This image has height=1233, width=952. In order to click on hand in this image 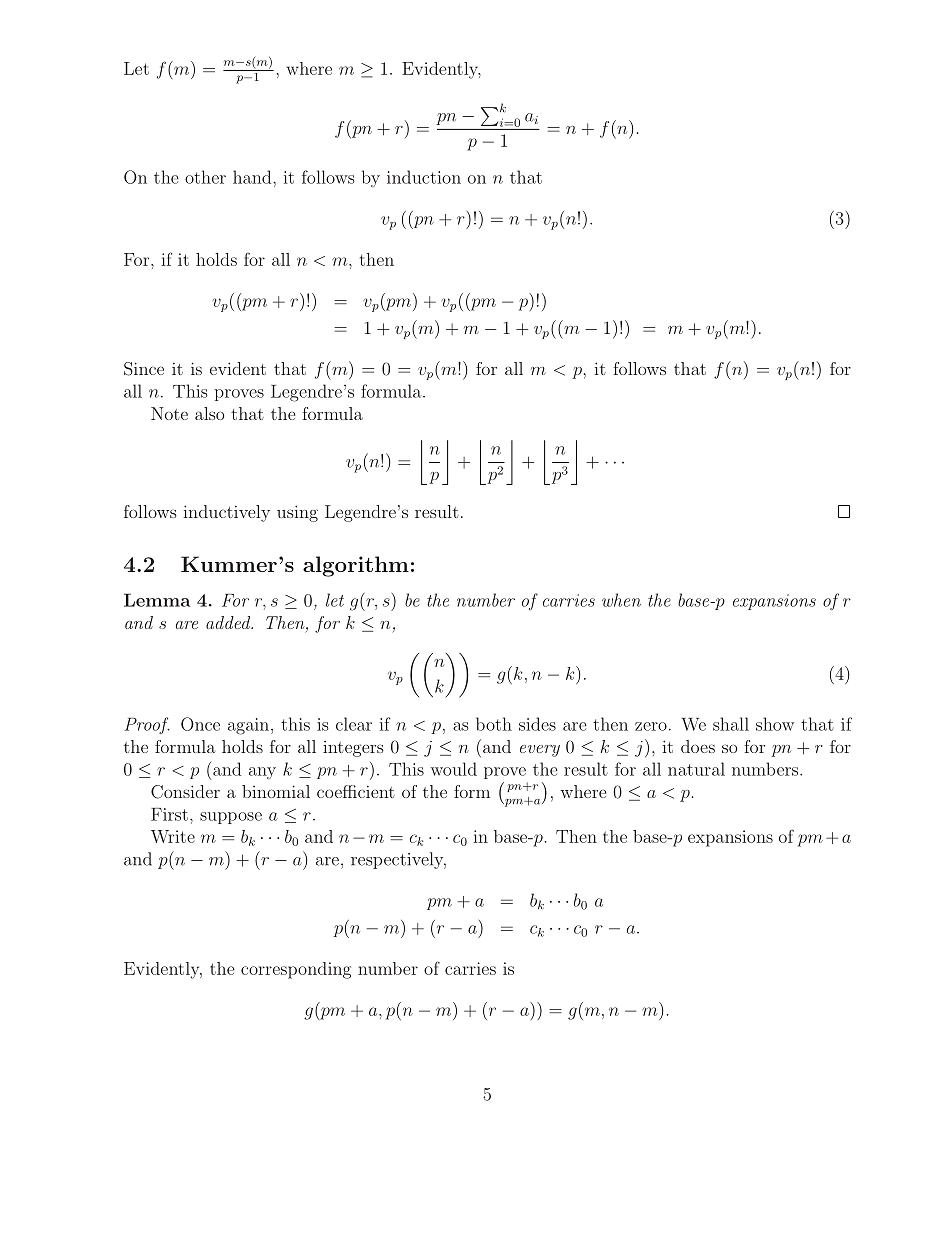, I will do `click(253, 177)`.
